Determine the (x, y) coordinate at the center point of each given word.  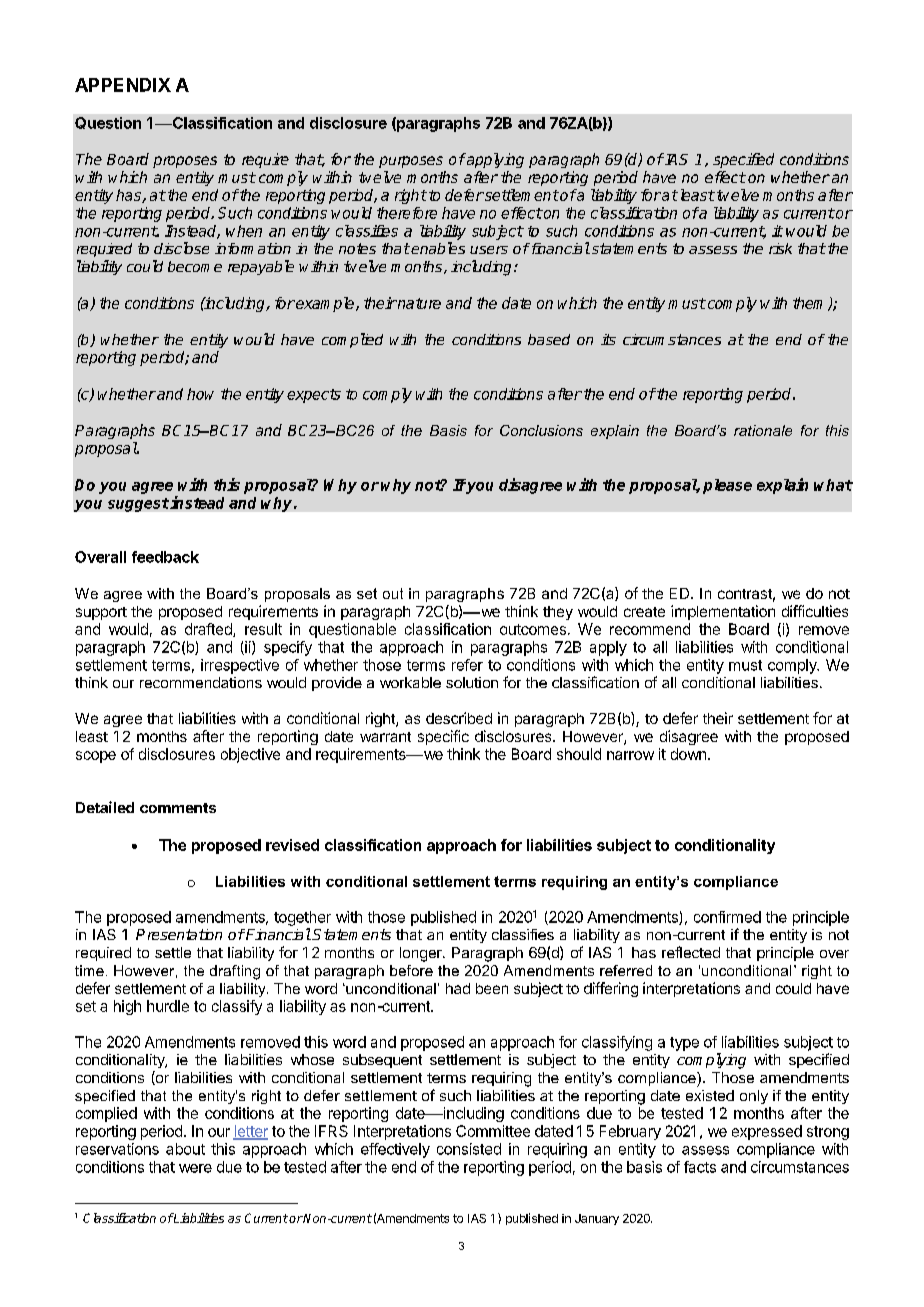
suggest (138, 505)
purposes (411, 162)
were (195, 1168)
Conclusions (541, 430)
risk (780, 248)
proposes (185, 162)
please (727, 486)
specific (443, 737)
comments (178, 808)
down (688, 754)
